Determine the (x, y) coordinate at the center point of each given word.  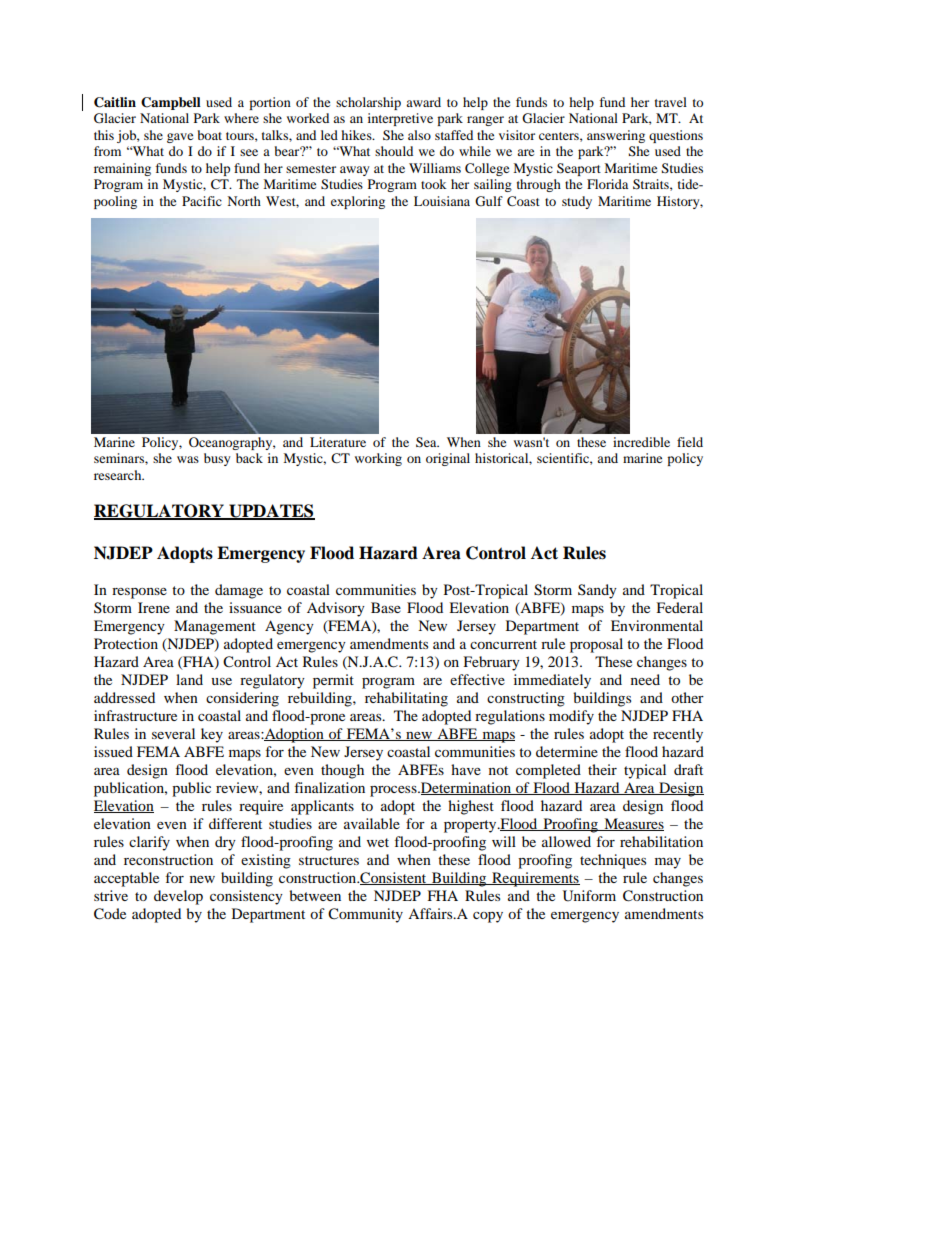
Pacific (202, 201)
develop (178, 897)
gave (180, 138)
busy (217, 459)
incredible (641, 442)
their (602, 769)
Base (386, 607)
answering (616, 136)
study (577, 202)
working (378, 459)
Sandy (597, 591)
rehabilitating (406, 699)
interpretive (400, 119)
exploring (358, 202)
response (139, 593)
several (173, 733)
